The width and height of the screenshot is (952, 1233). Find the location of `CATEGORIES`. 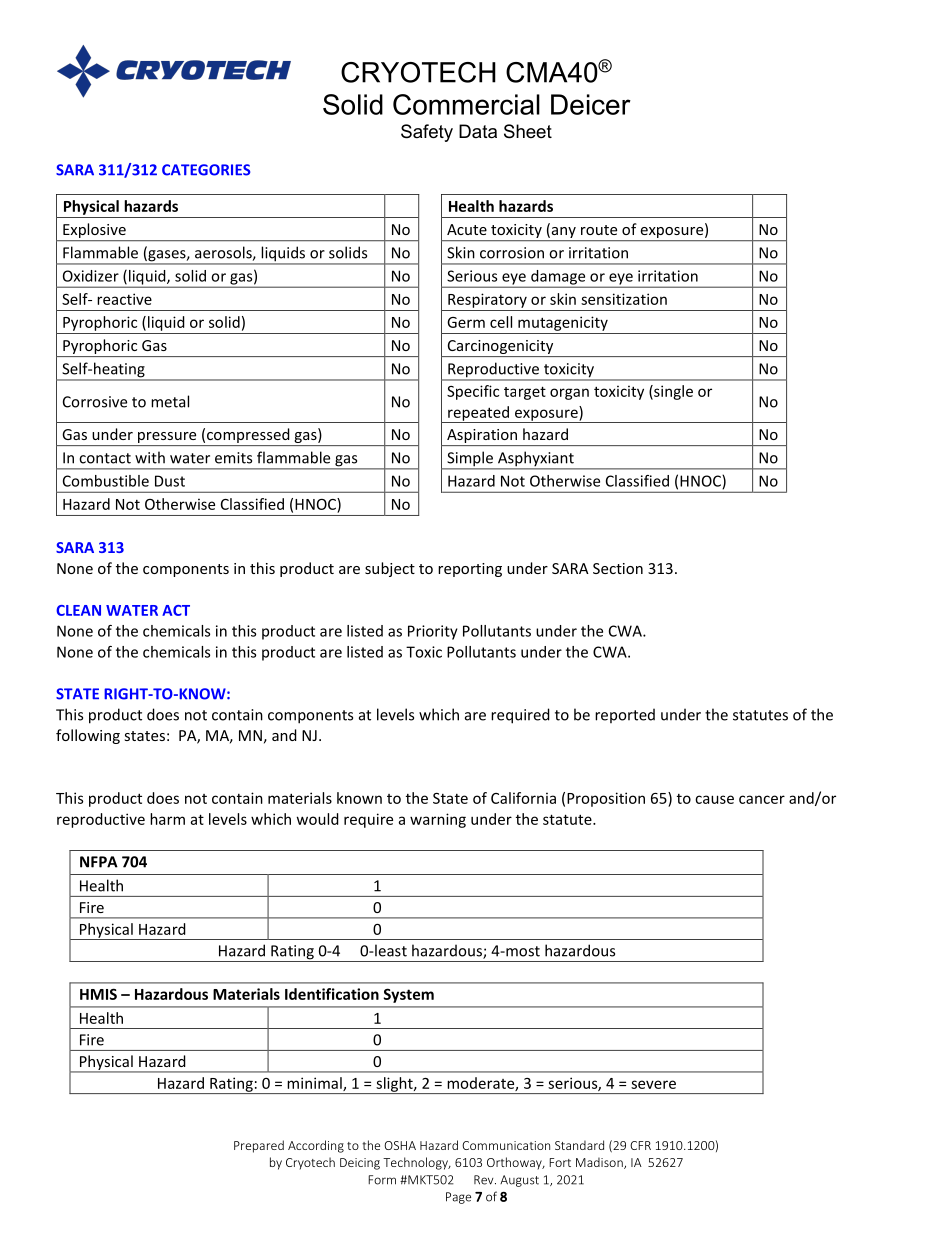

CATEGORIES is located at coordinates (206, 170).
